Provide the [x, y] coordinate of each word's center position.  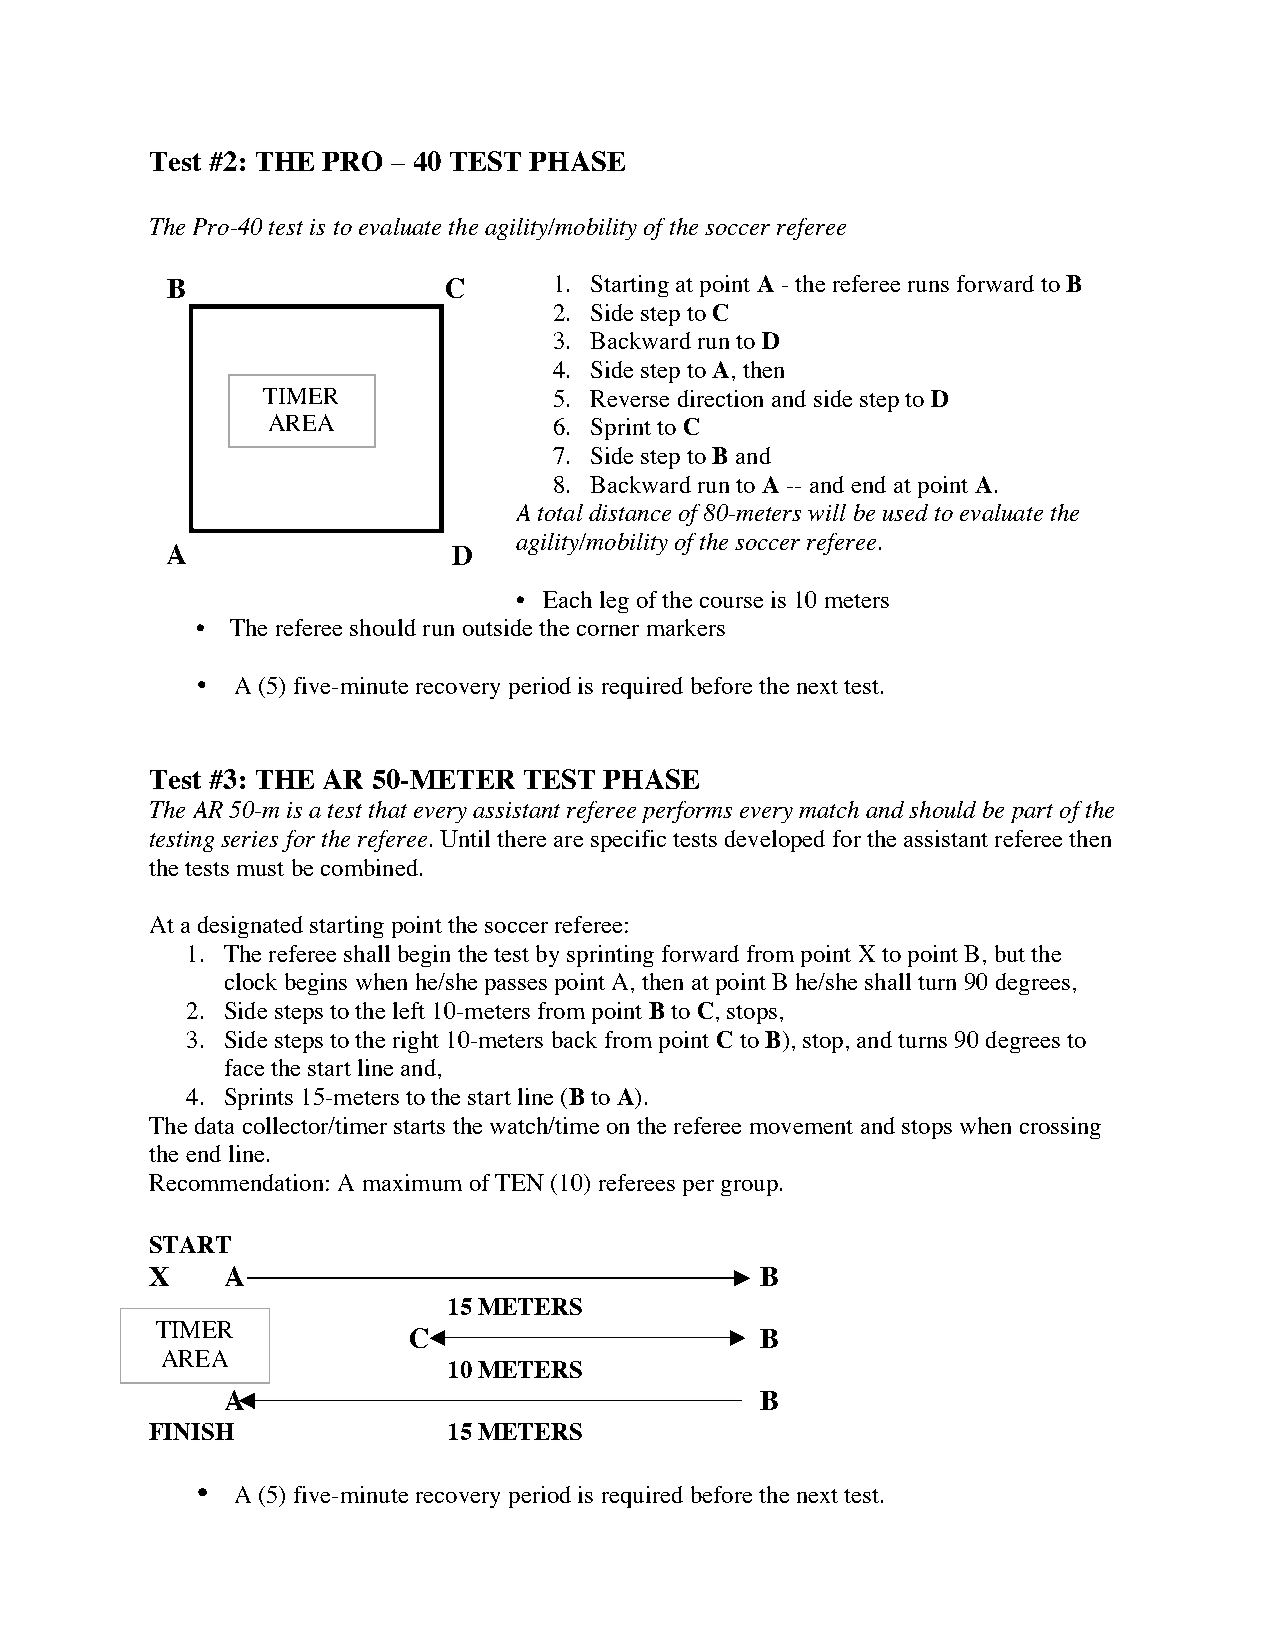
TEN [519, 1182]
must [260, 869]
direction [720, 398]
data [214, 1125]
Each [567, 599]
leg [614, 602]
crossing [1060, 1128]
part [1032, 813]
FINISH [191, 1431]
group [749, 1188]
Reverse [629, 398]
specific [628, 841]
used [905, 512]
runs [928, 286]
